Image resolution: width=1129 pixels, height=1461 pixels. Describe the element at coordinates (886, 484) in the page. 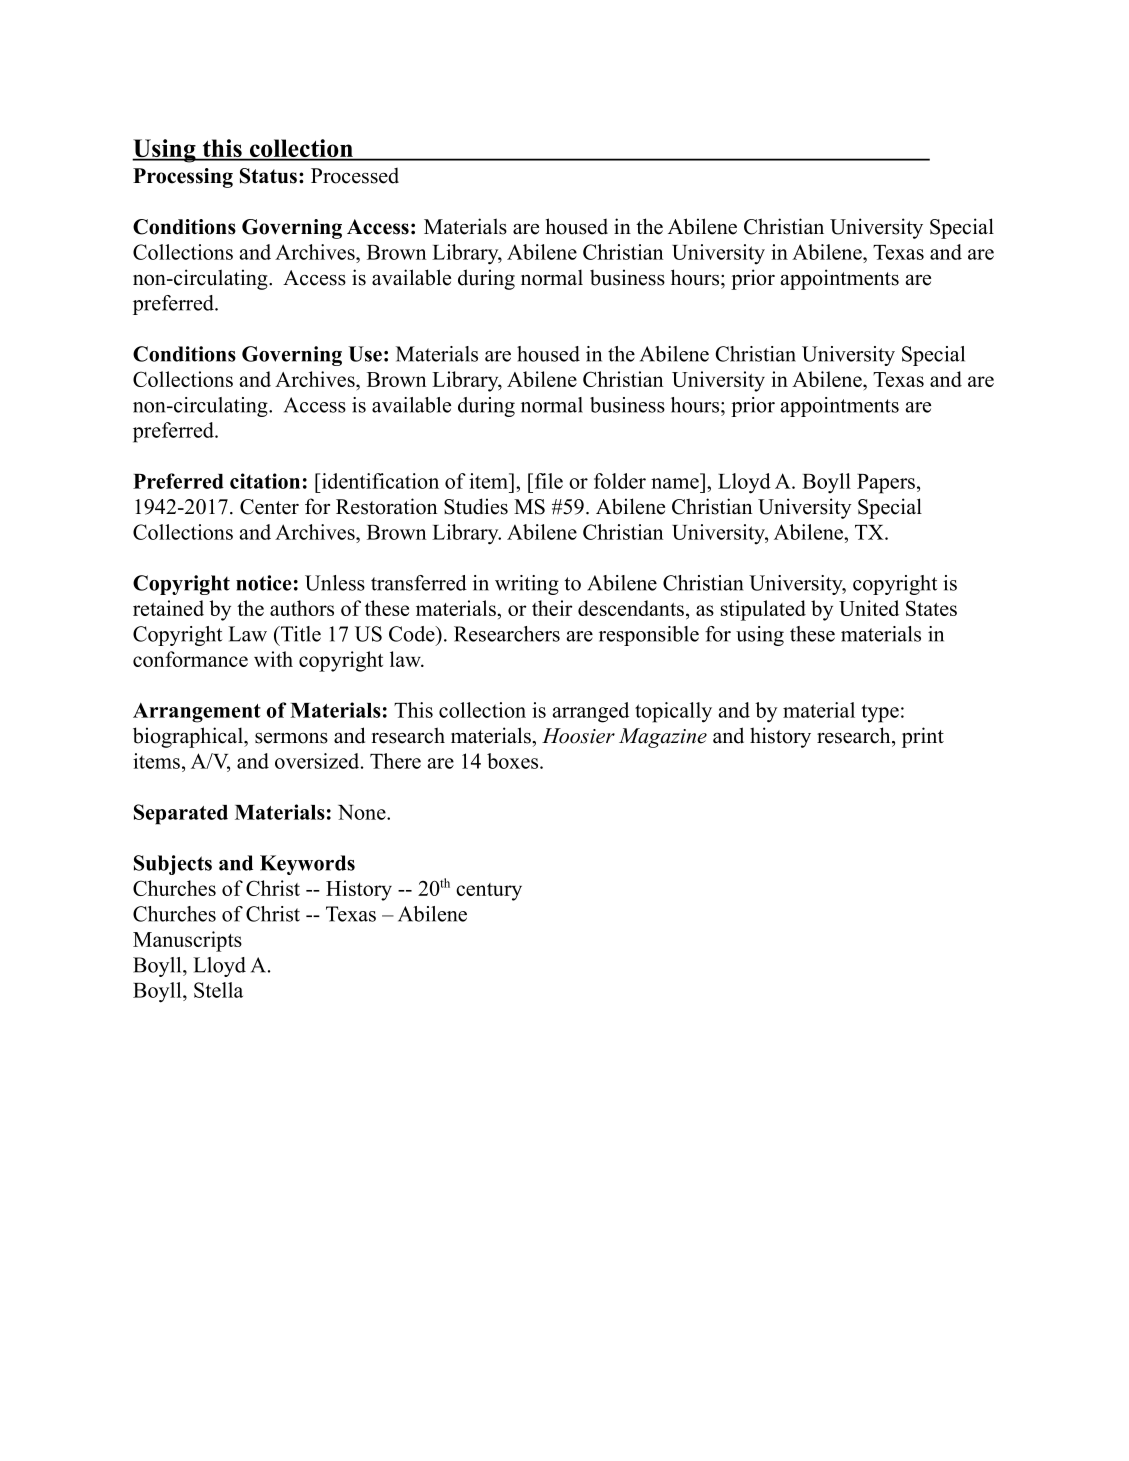

I see `Papers` at that location.
